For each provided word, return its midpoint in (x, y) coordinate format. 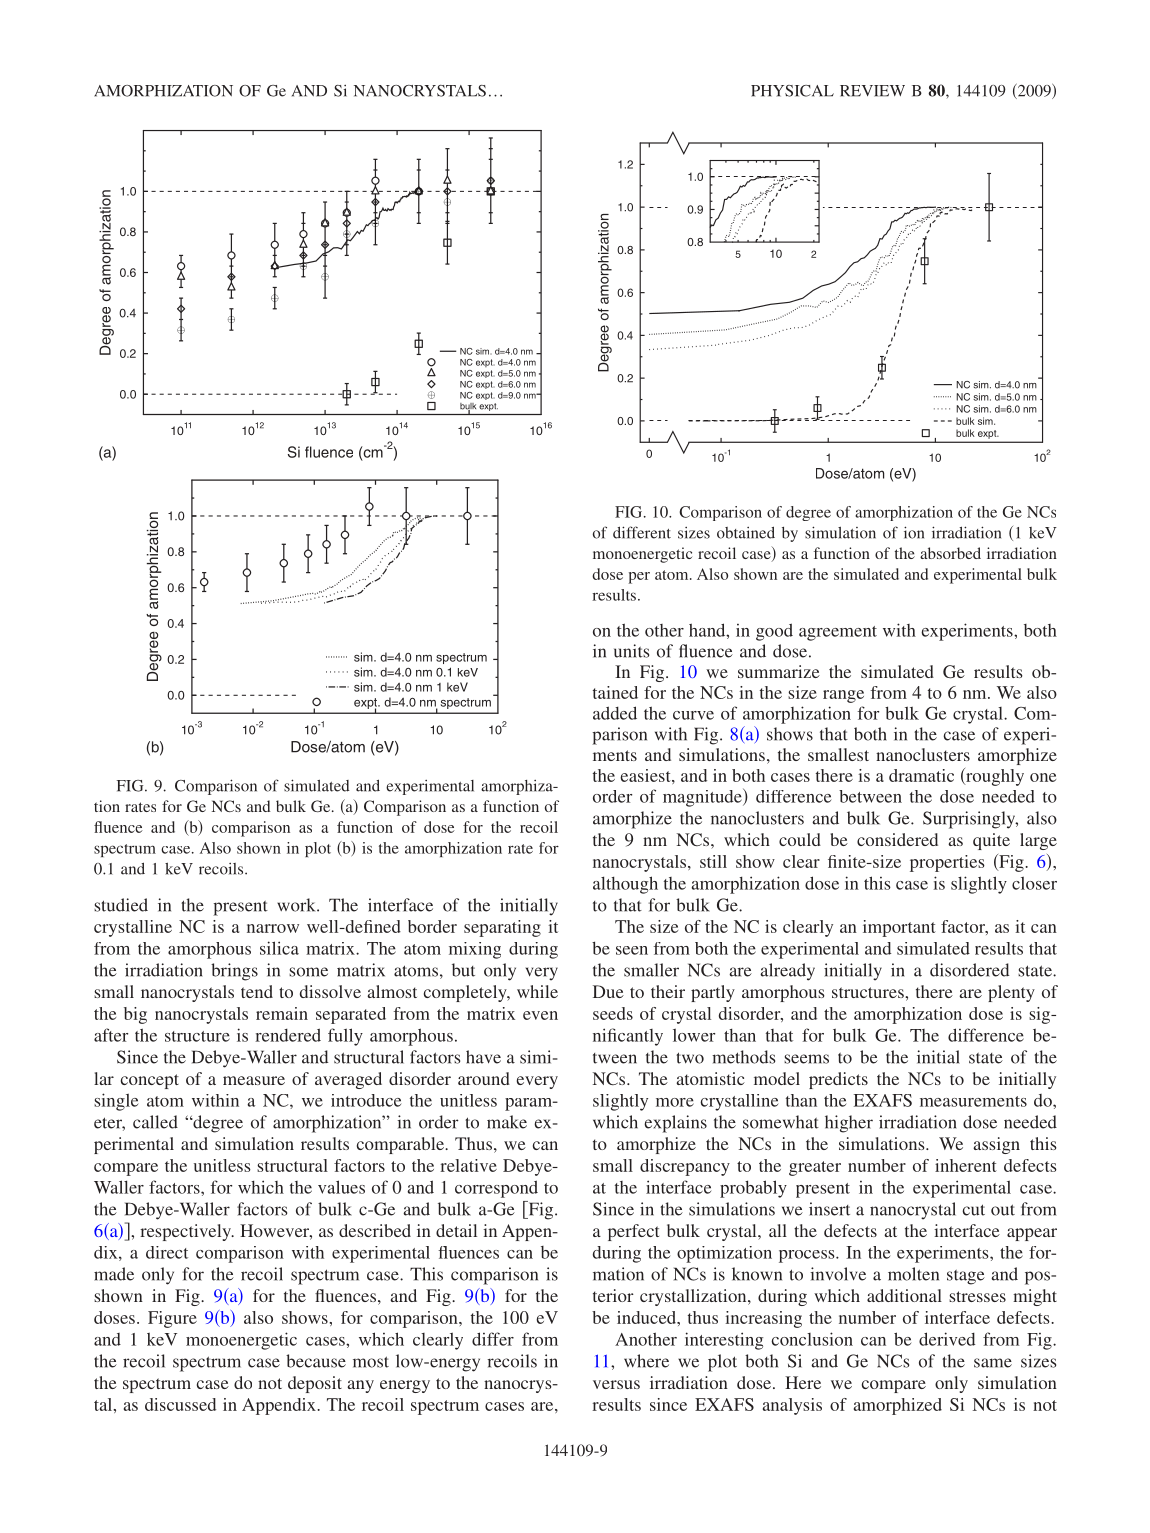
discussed (180, 1404)
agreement (838, 633)
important (899, 928)
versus (616, 1384)
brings (234, 972)
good (774, 632)
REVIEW (872, 91)
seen (632, 950)
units (631, 651)
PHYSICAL (792, 91)
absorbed (950, 553)
